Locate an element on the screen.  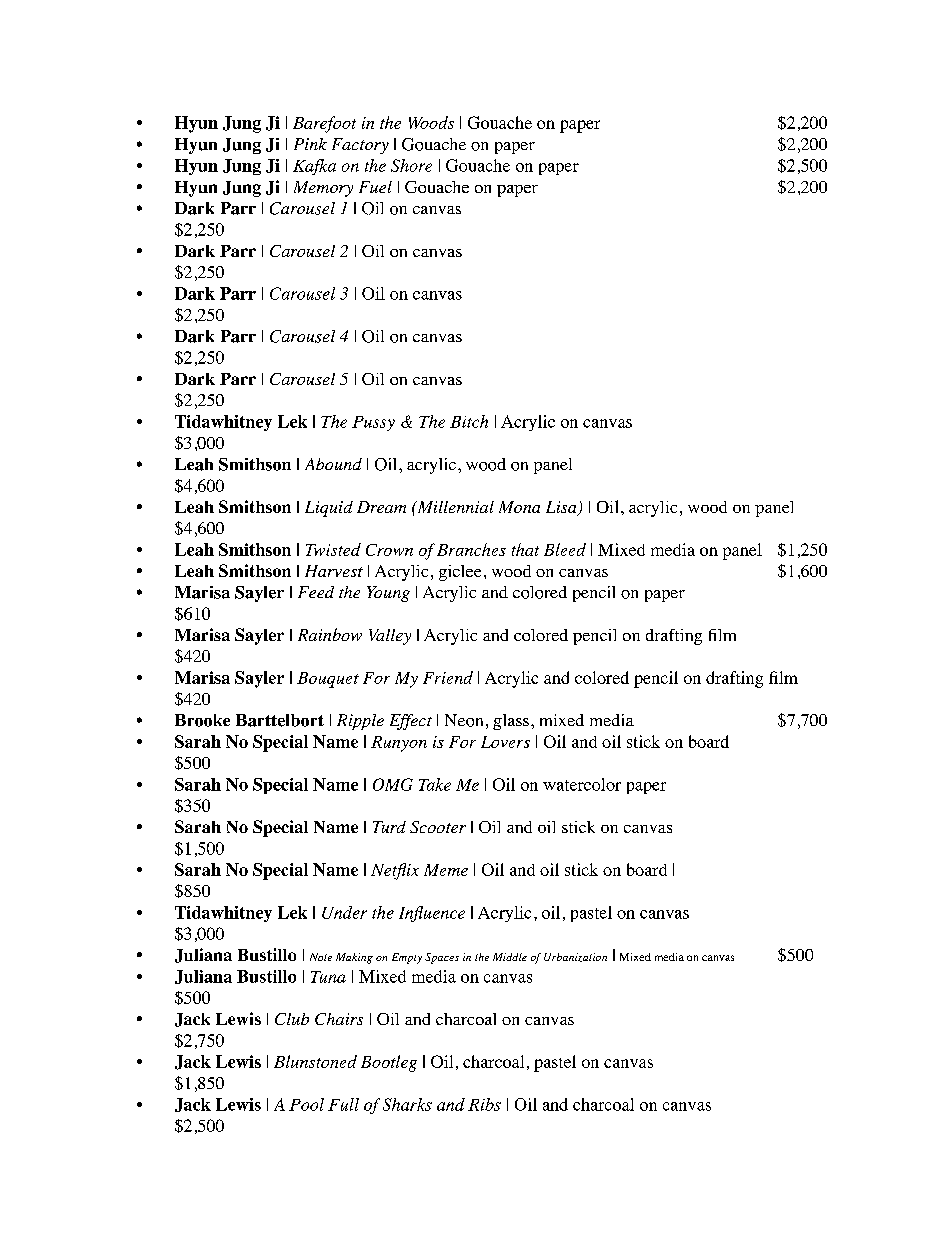
Fuel is located at coordinates (375, 187).
